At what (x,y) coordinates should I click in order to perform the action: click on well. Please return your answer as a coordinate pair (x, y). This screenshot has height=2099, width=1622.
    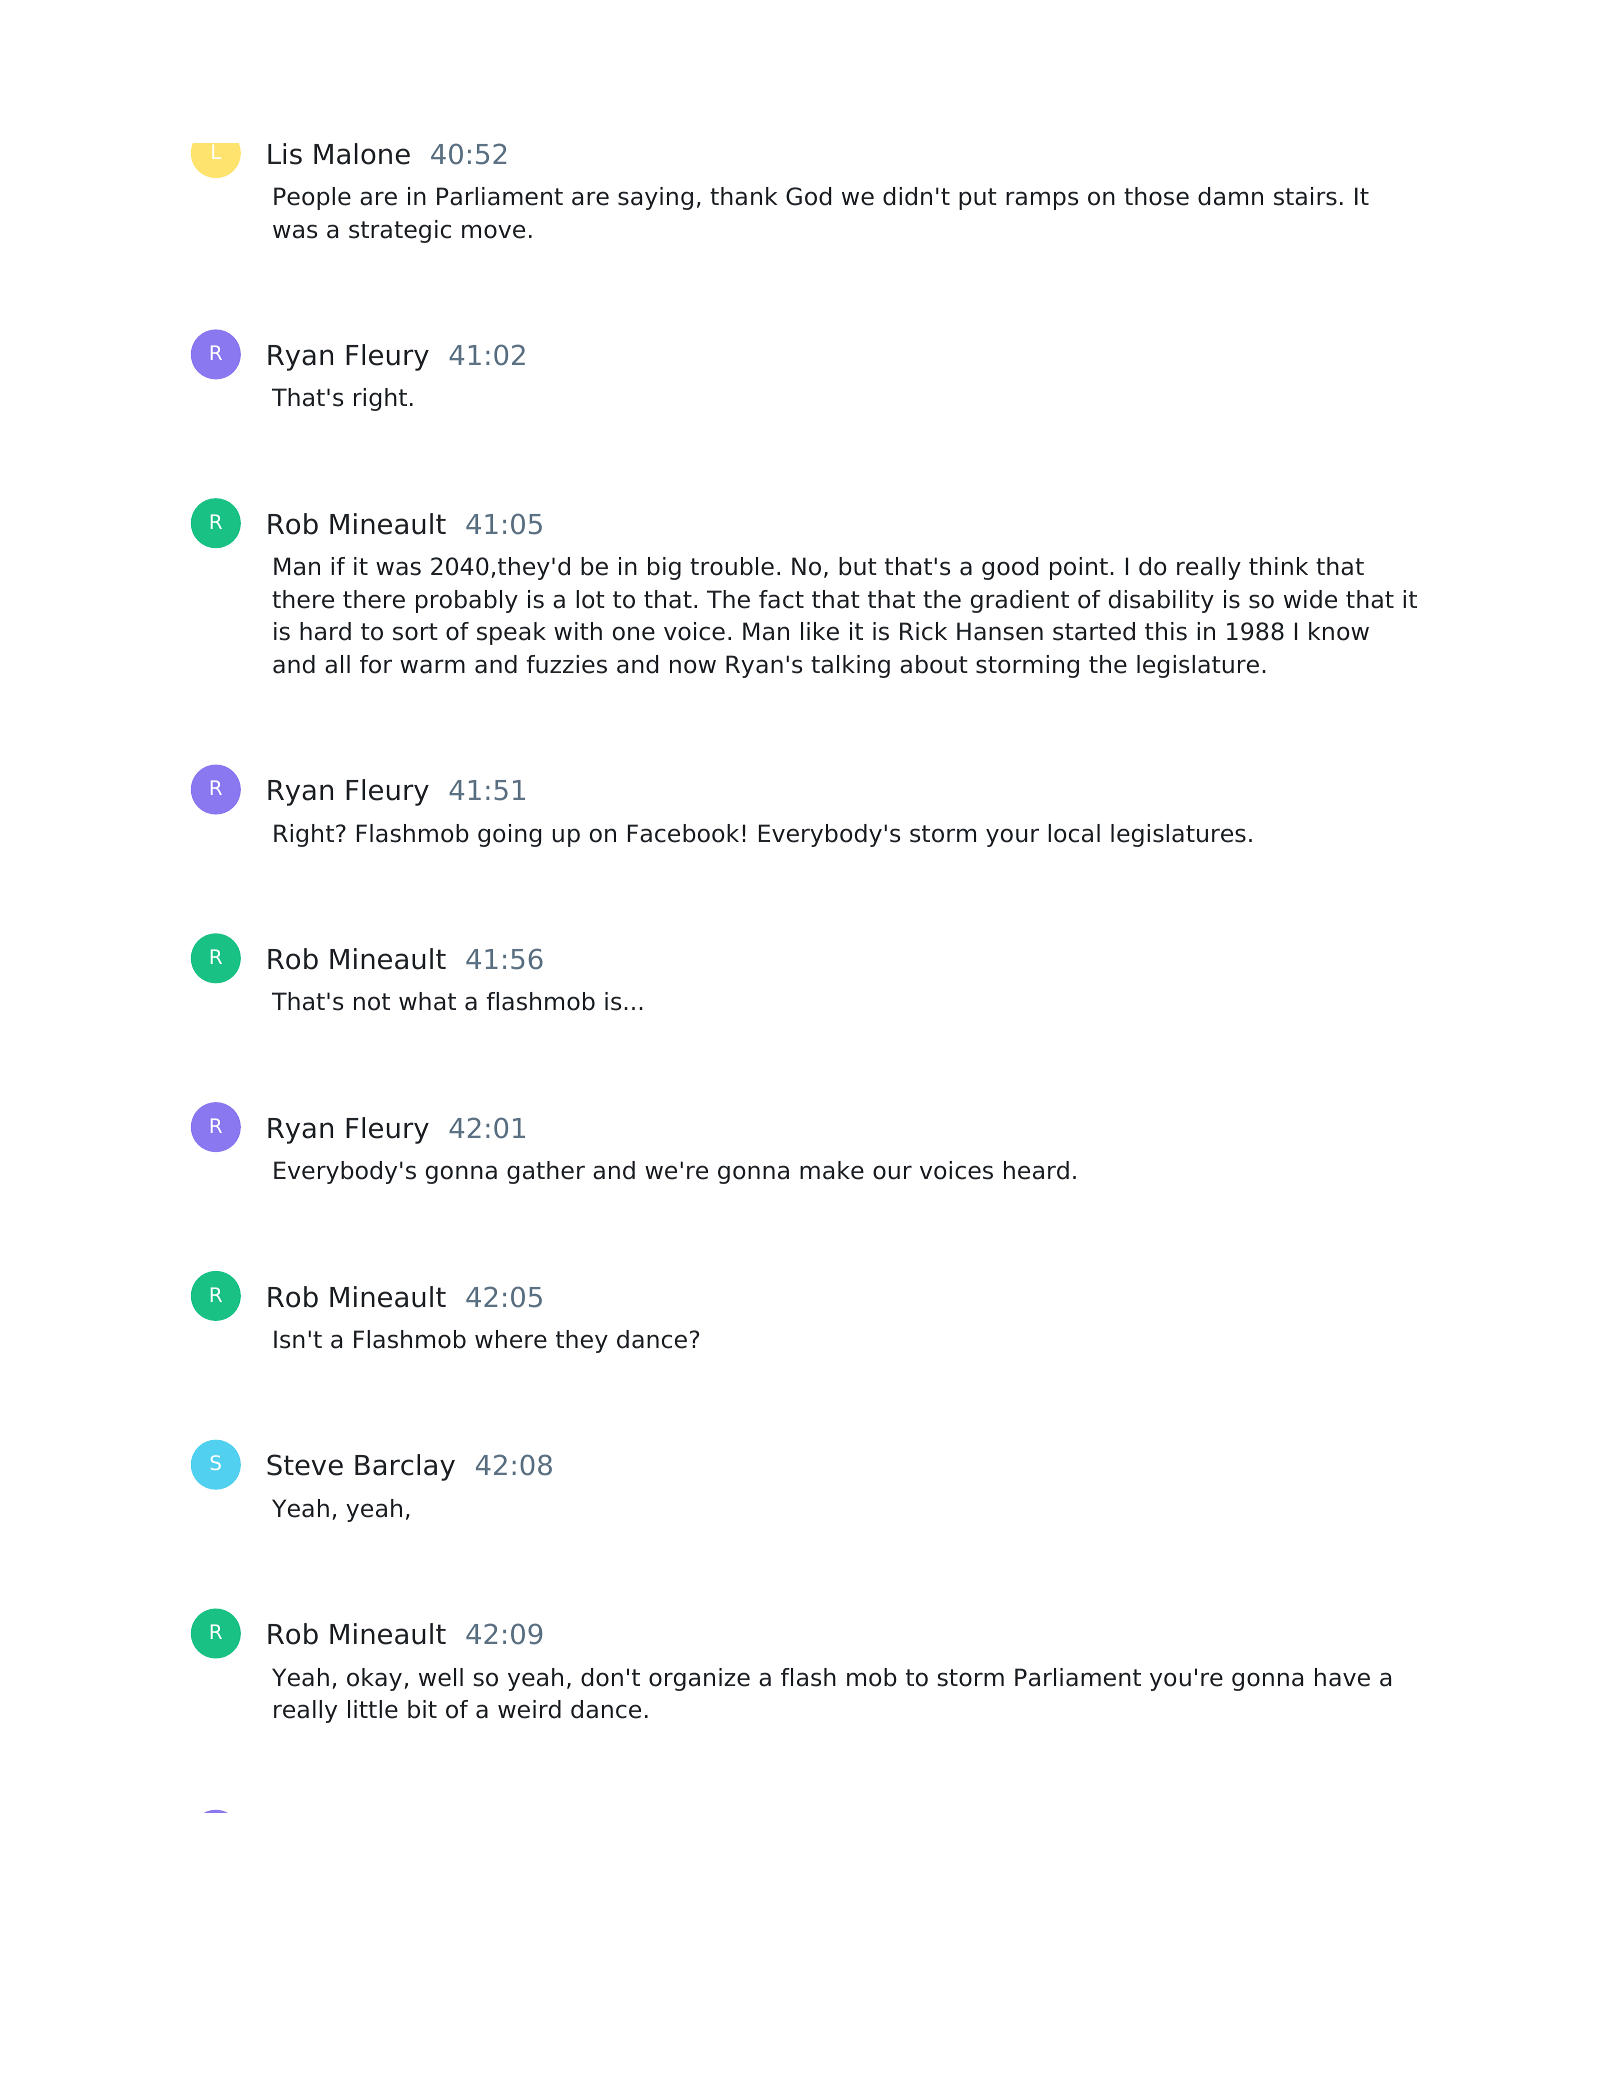
    Looking at the image, I should click on (441, 1677).
